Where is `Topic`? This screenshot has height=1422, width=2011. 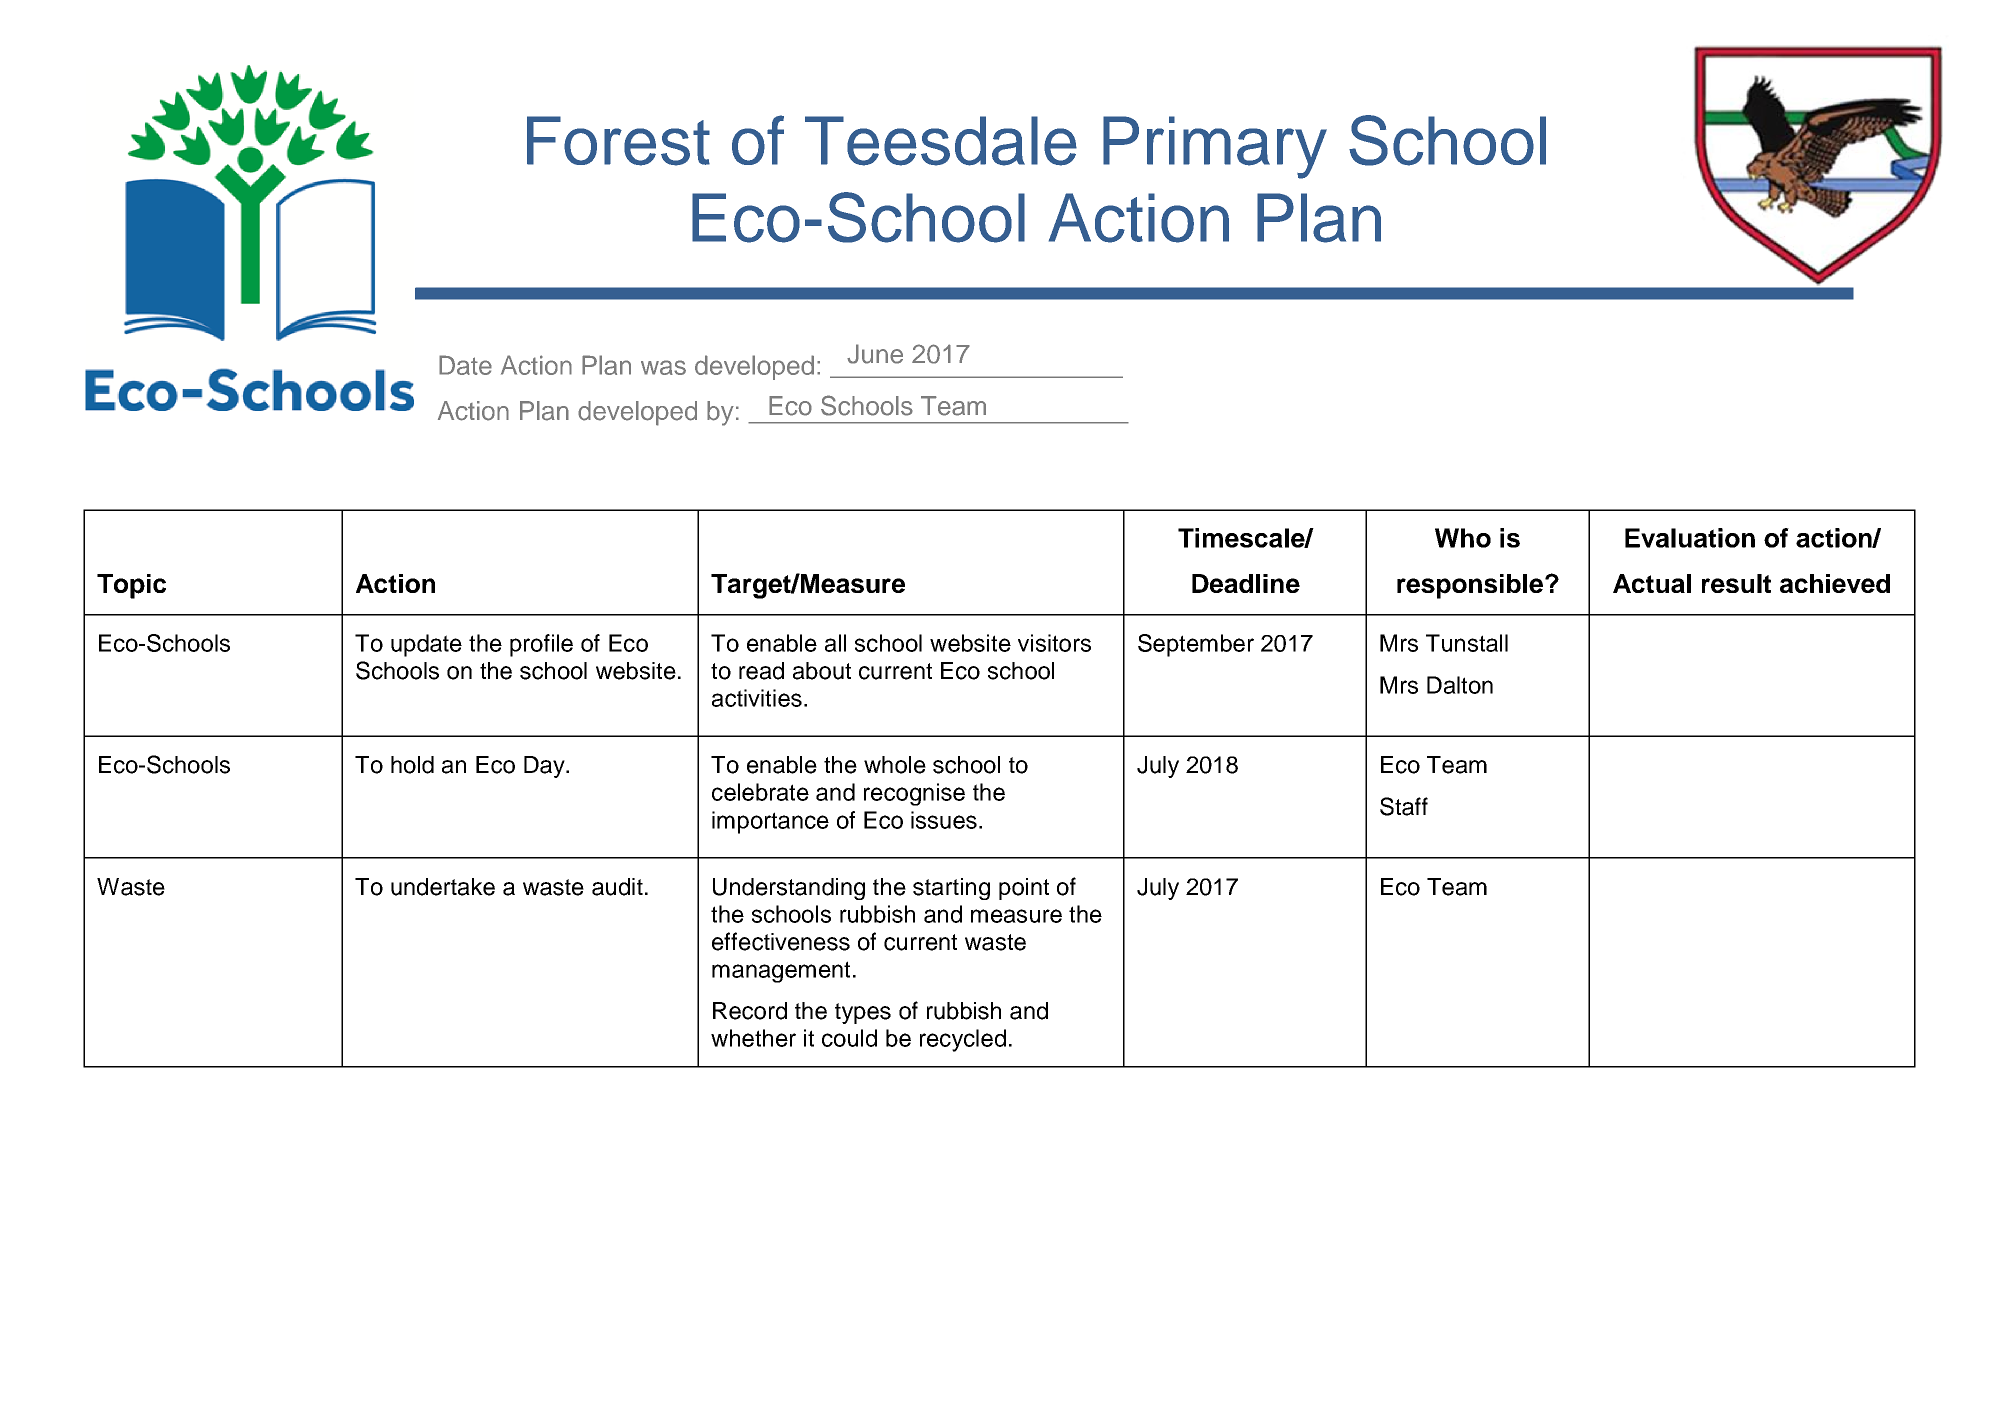 Topic is located at coordinates (131, 586).
